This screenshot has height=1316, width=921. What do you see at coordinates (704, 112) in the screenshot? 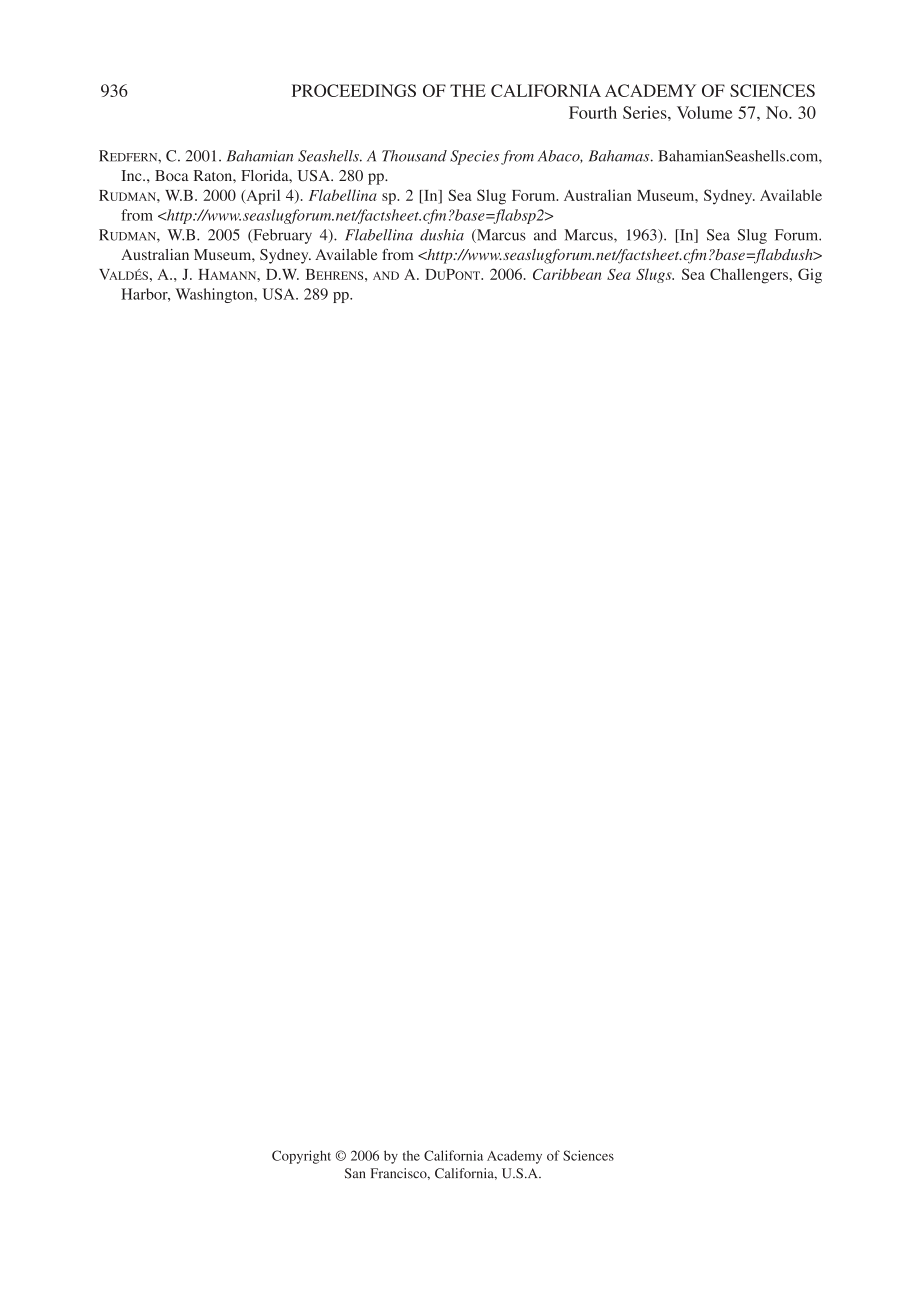
I see `Volume` at bounding box center [704, 112].
